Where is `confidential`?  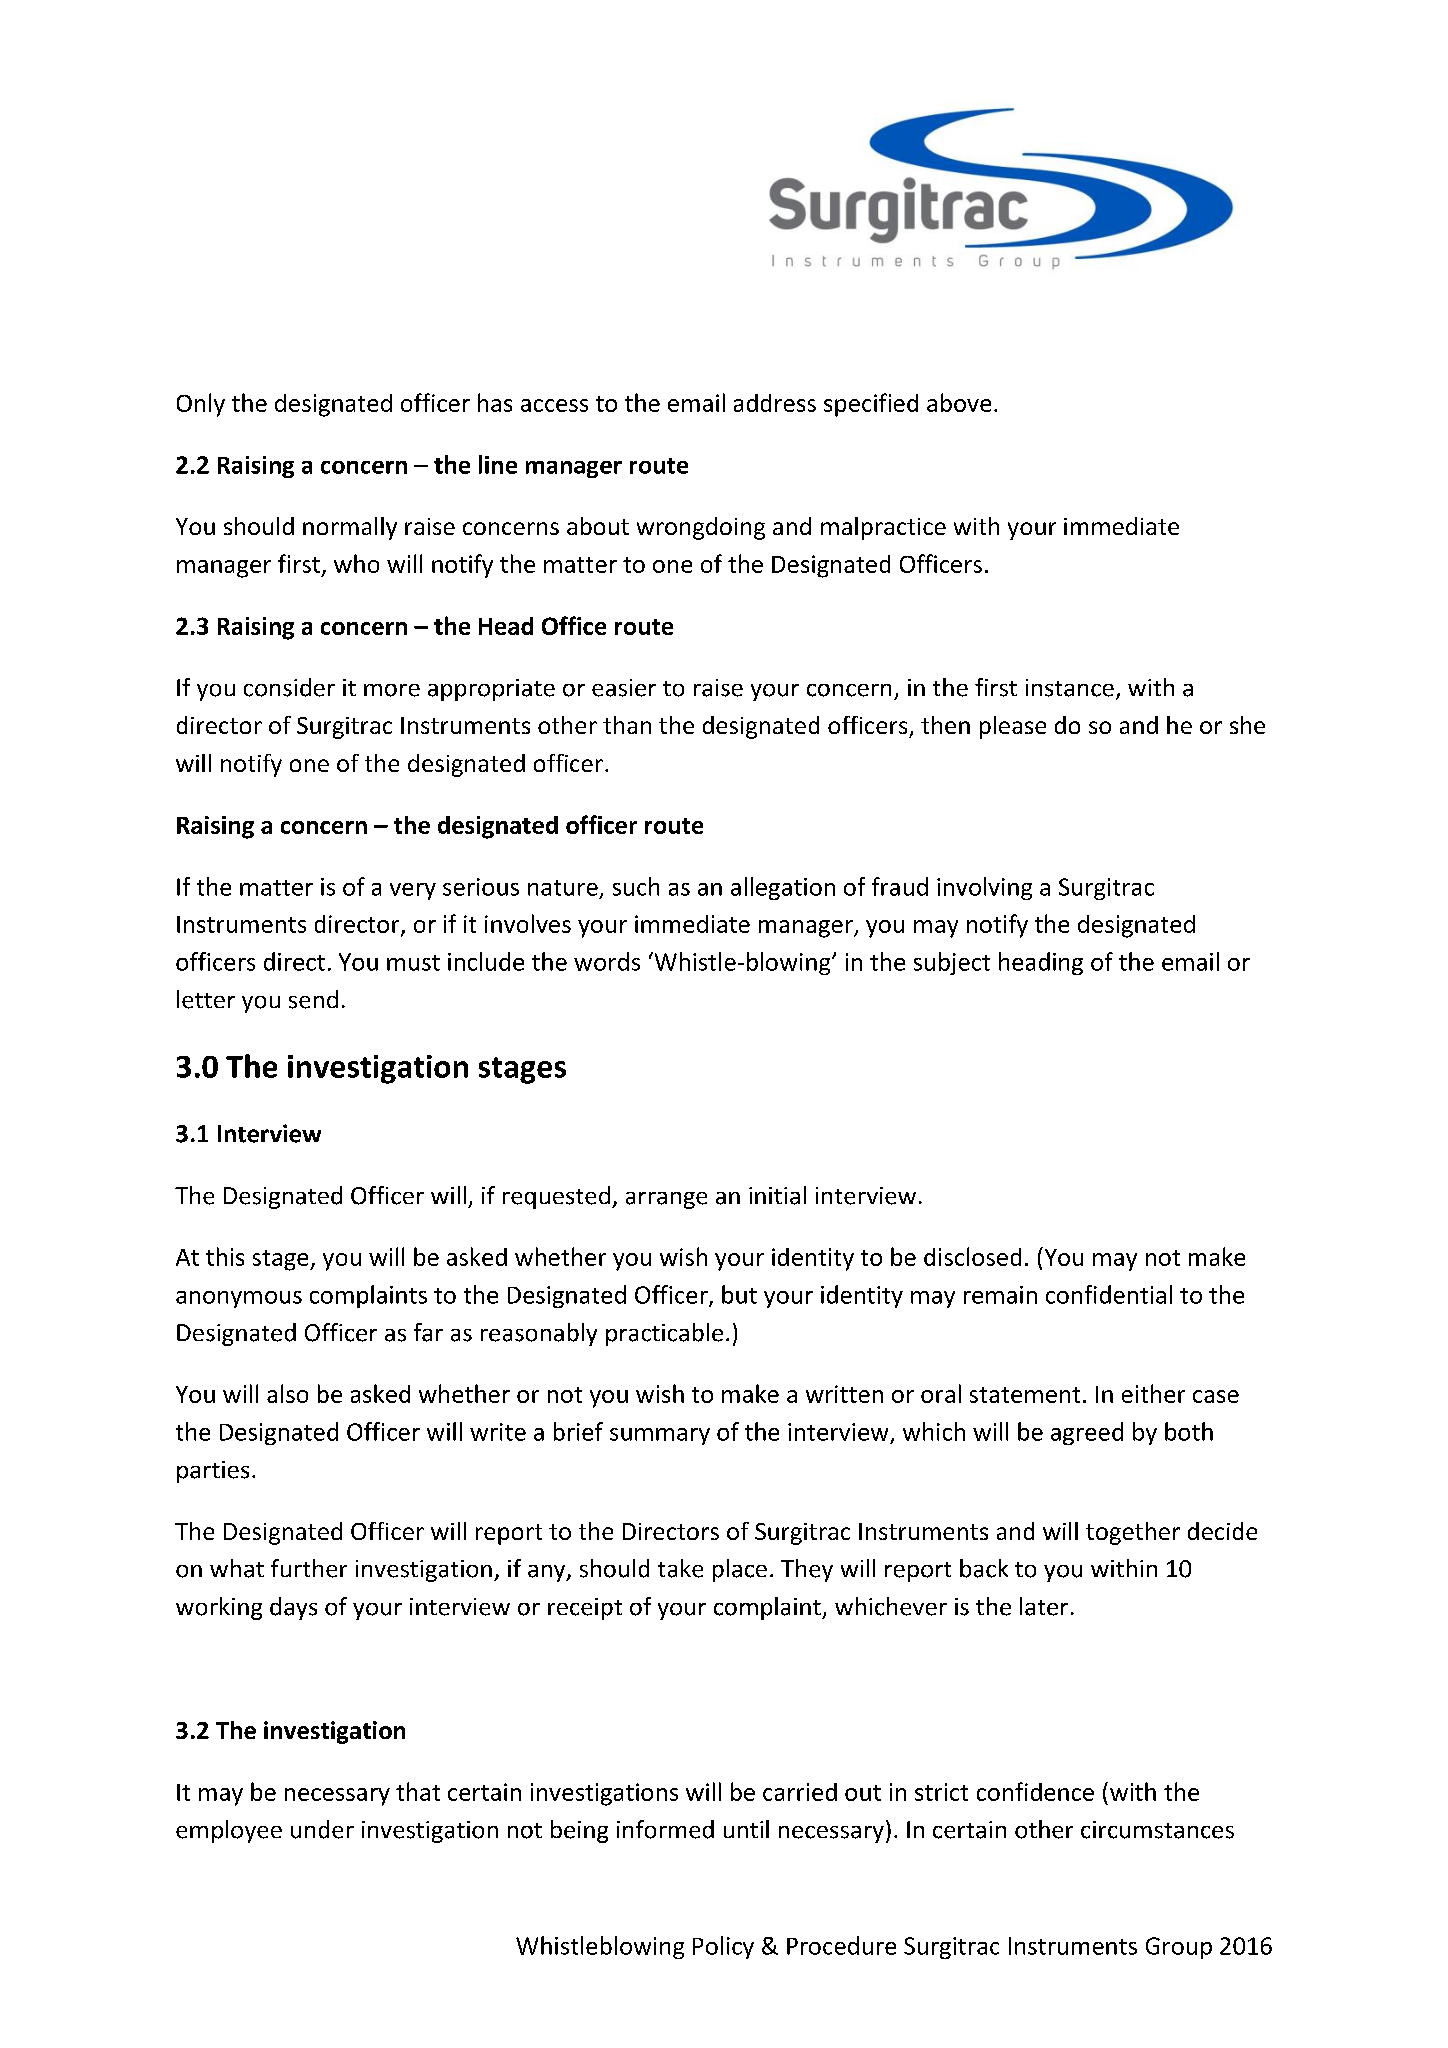 confidential is located at coordinates (1109, 1294).
